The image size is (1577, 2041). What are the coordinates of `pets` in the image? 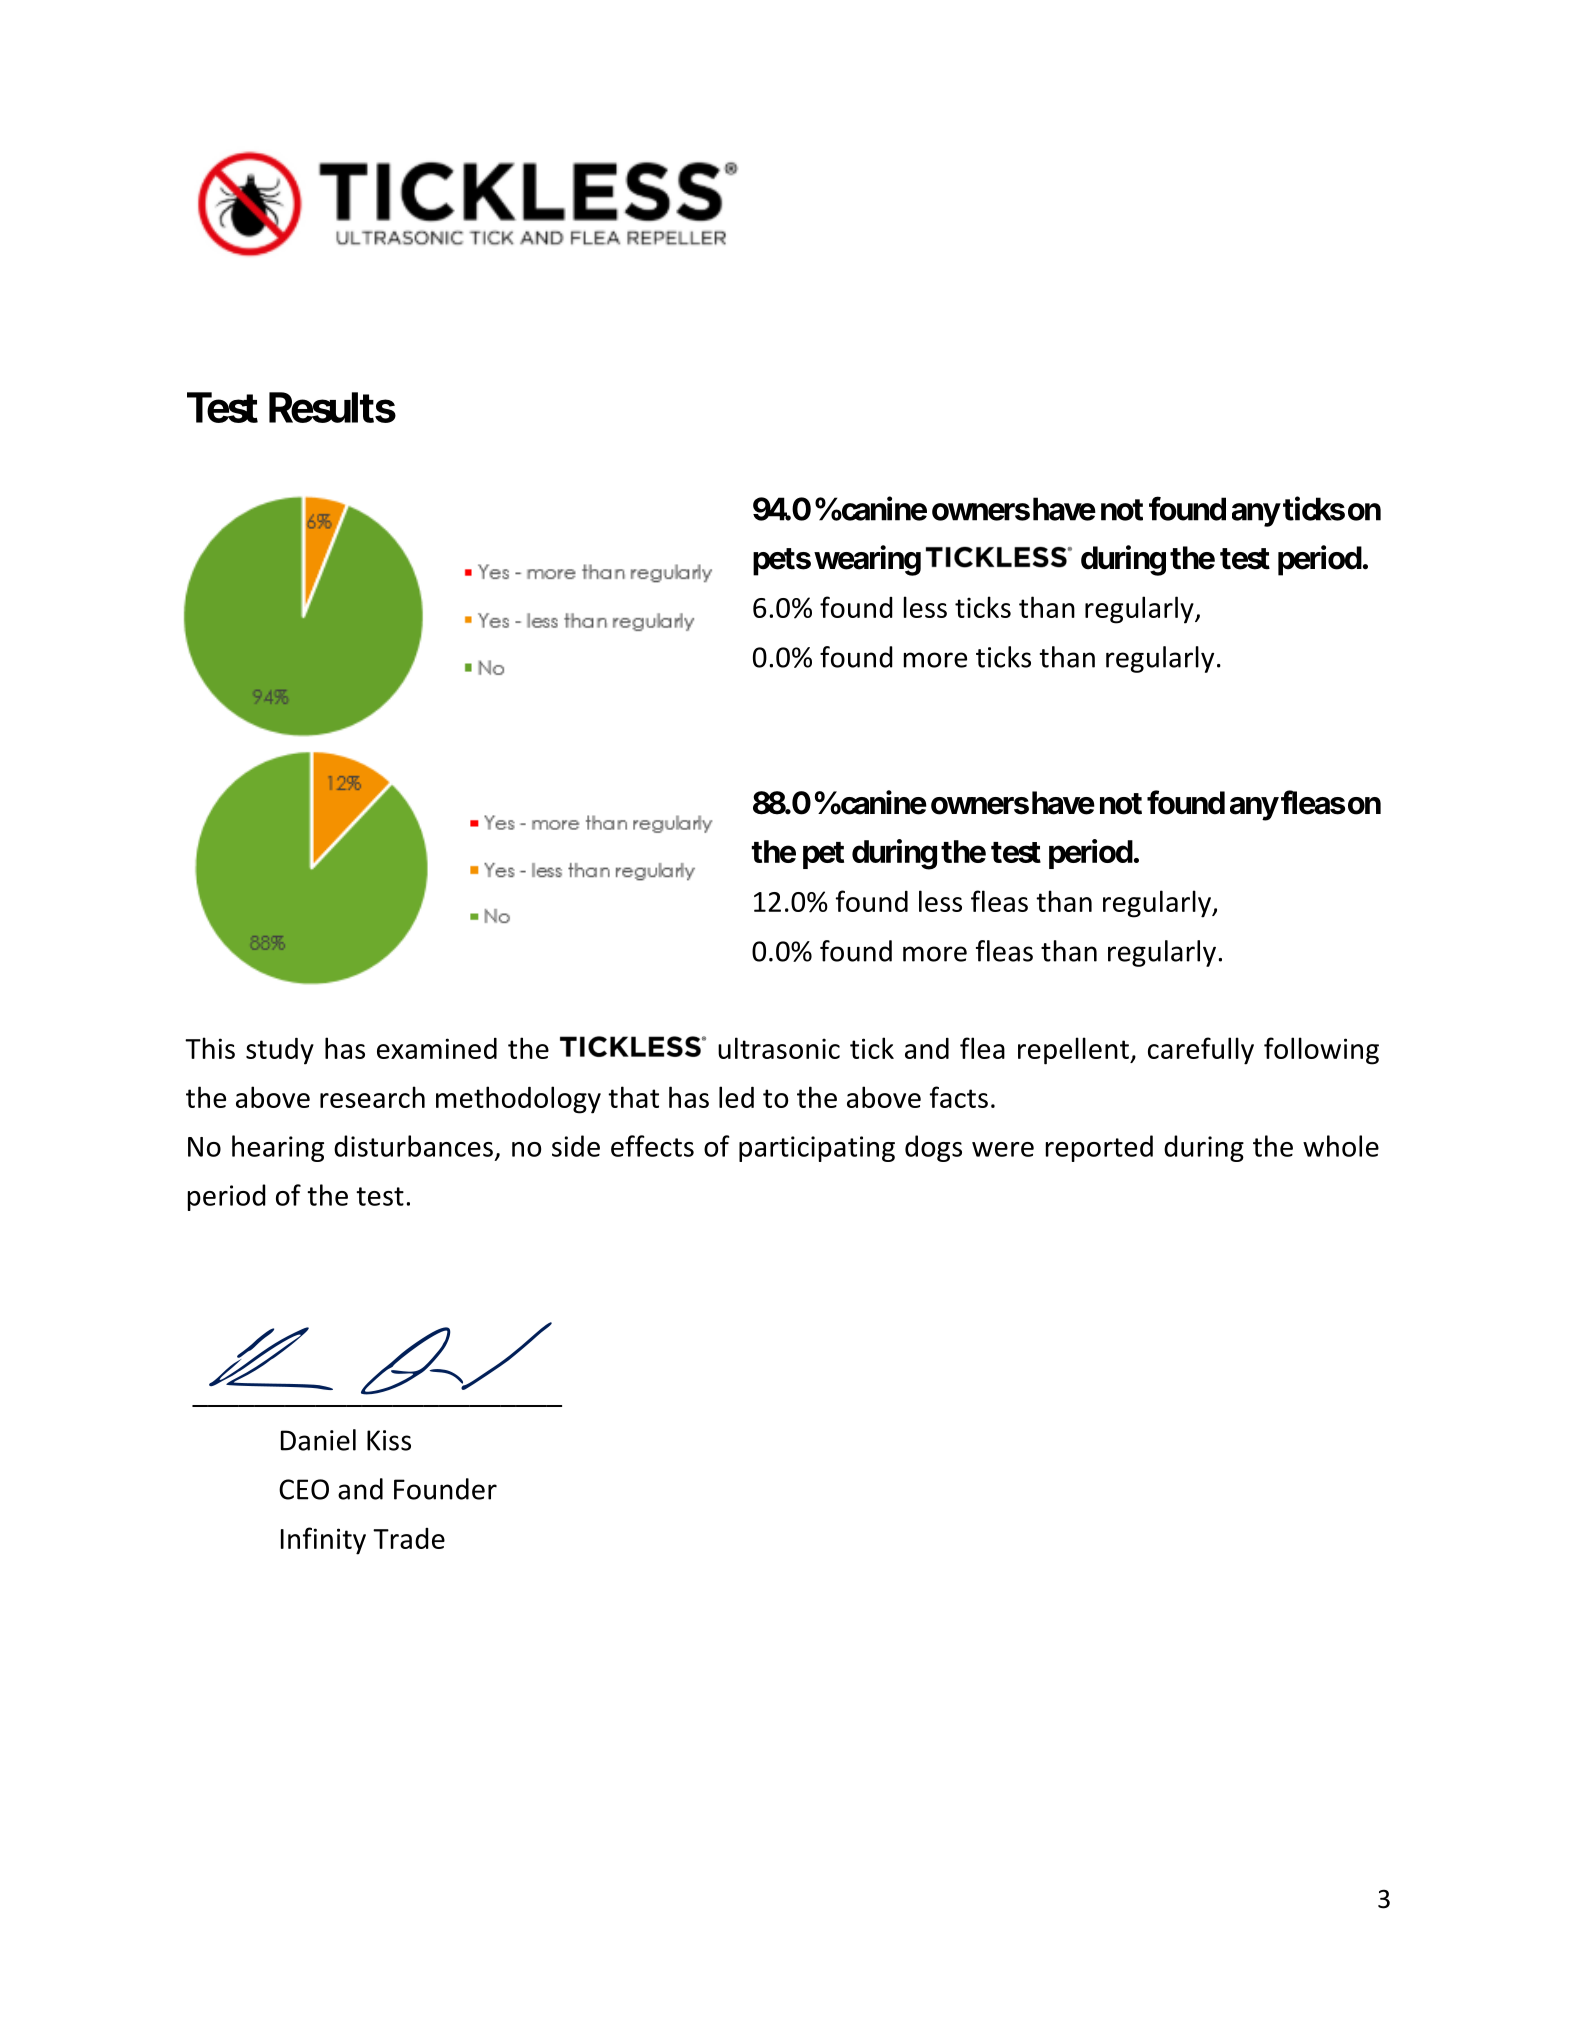 It's located at (782, 562).
